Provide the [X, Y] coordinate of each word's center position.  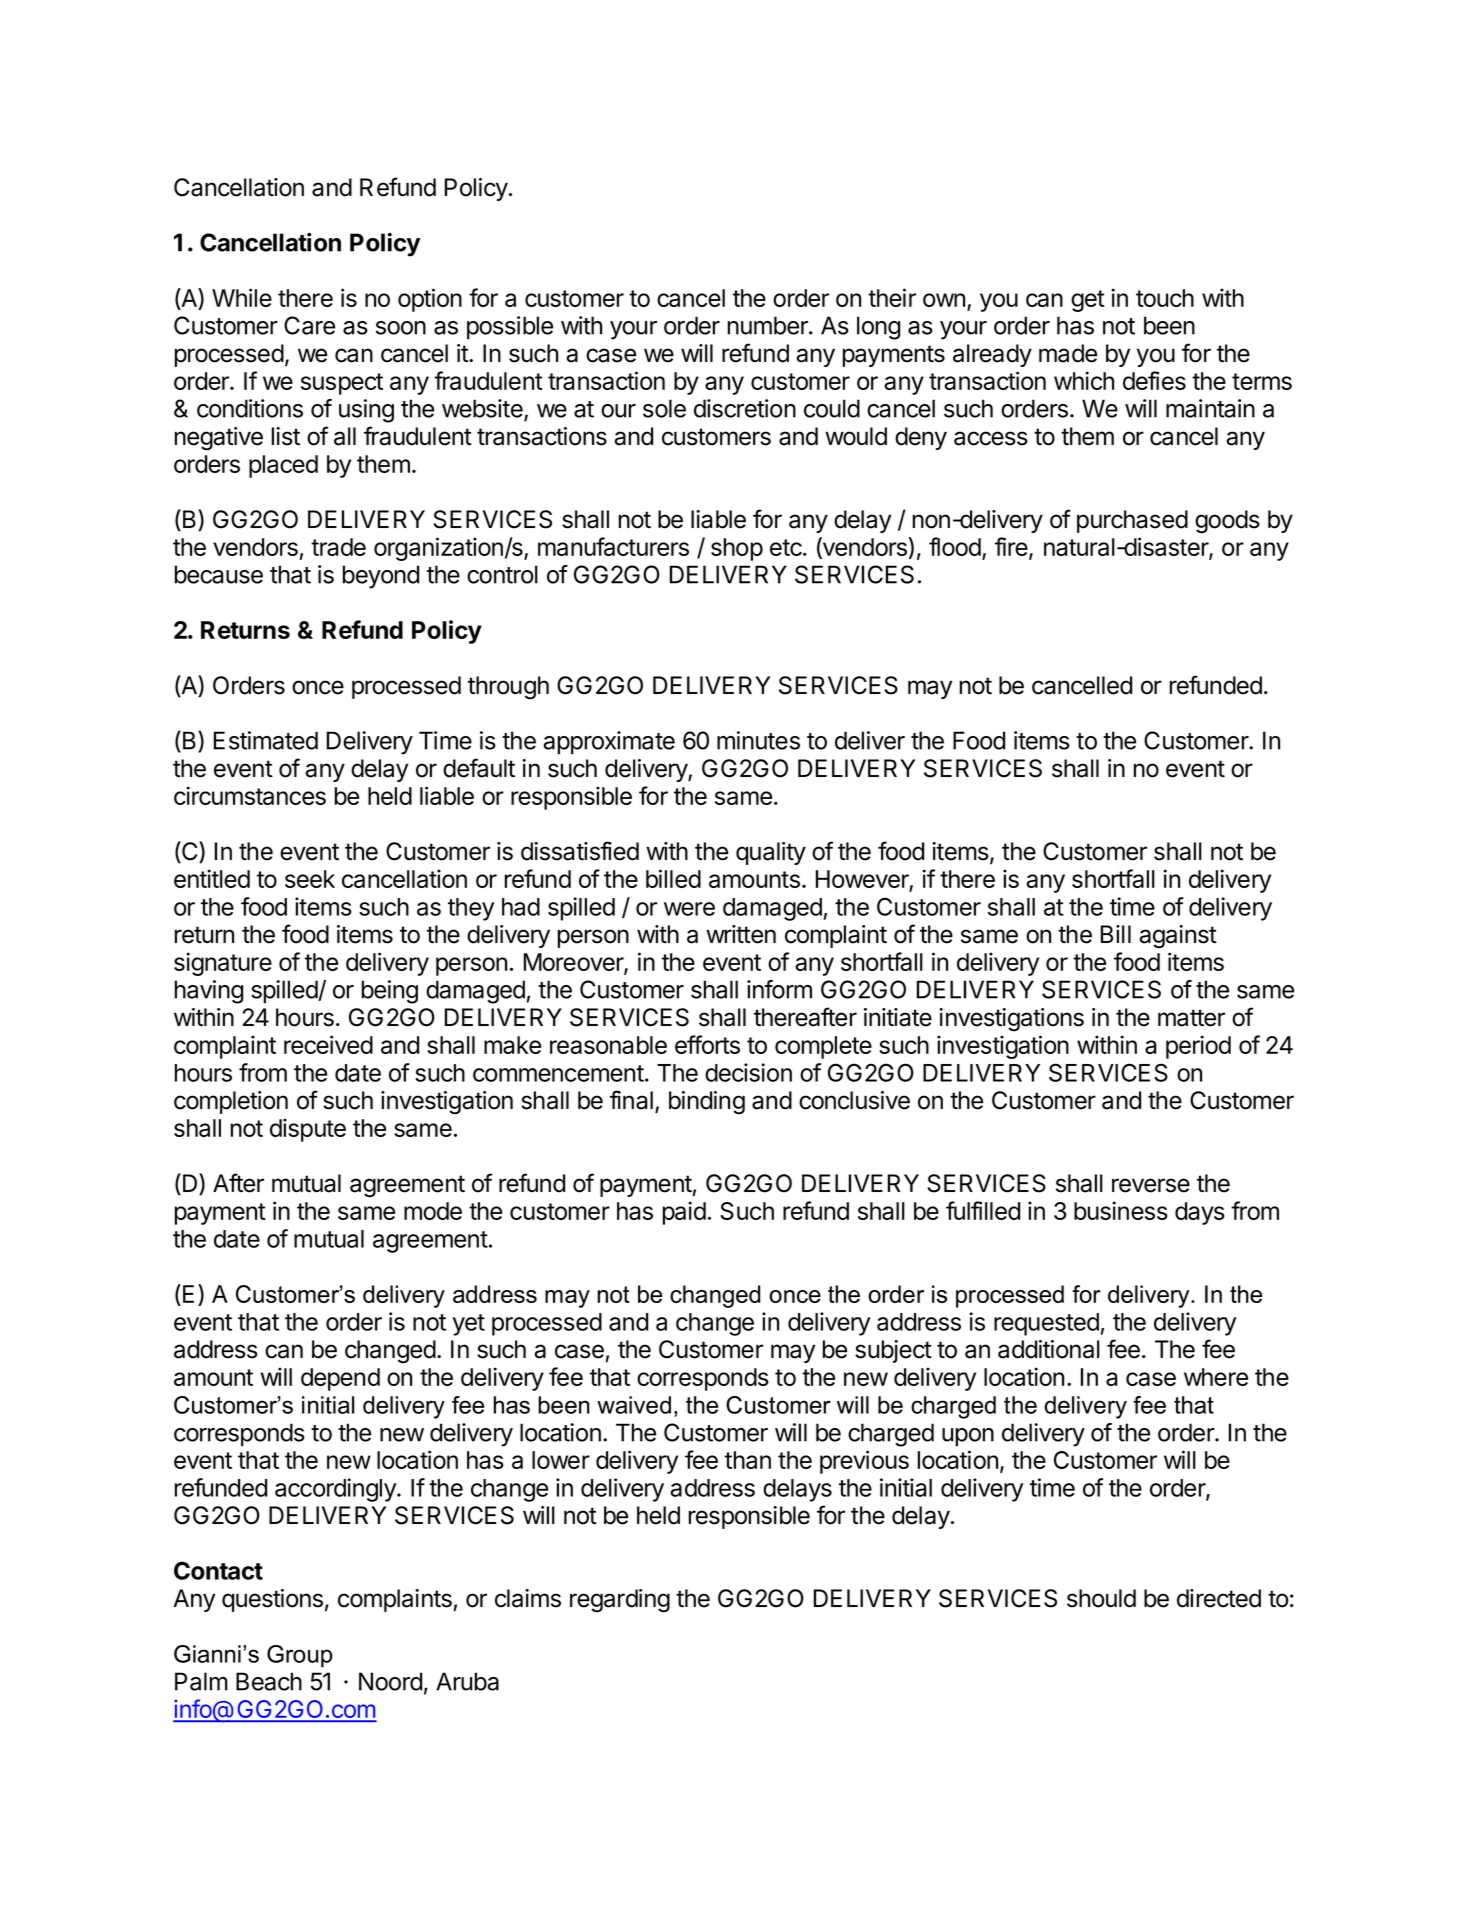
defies [1154, 380]
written [741, 934]
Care [309, 325]
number [769, 325]
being [390, 992]
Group [299, 1656]
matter [1191, 1018]
